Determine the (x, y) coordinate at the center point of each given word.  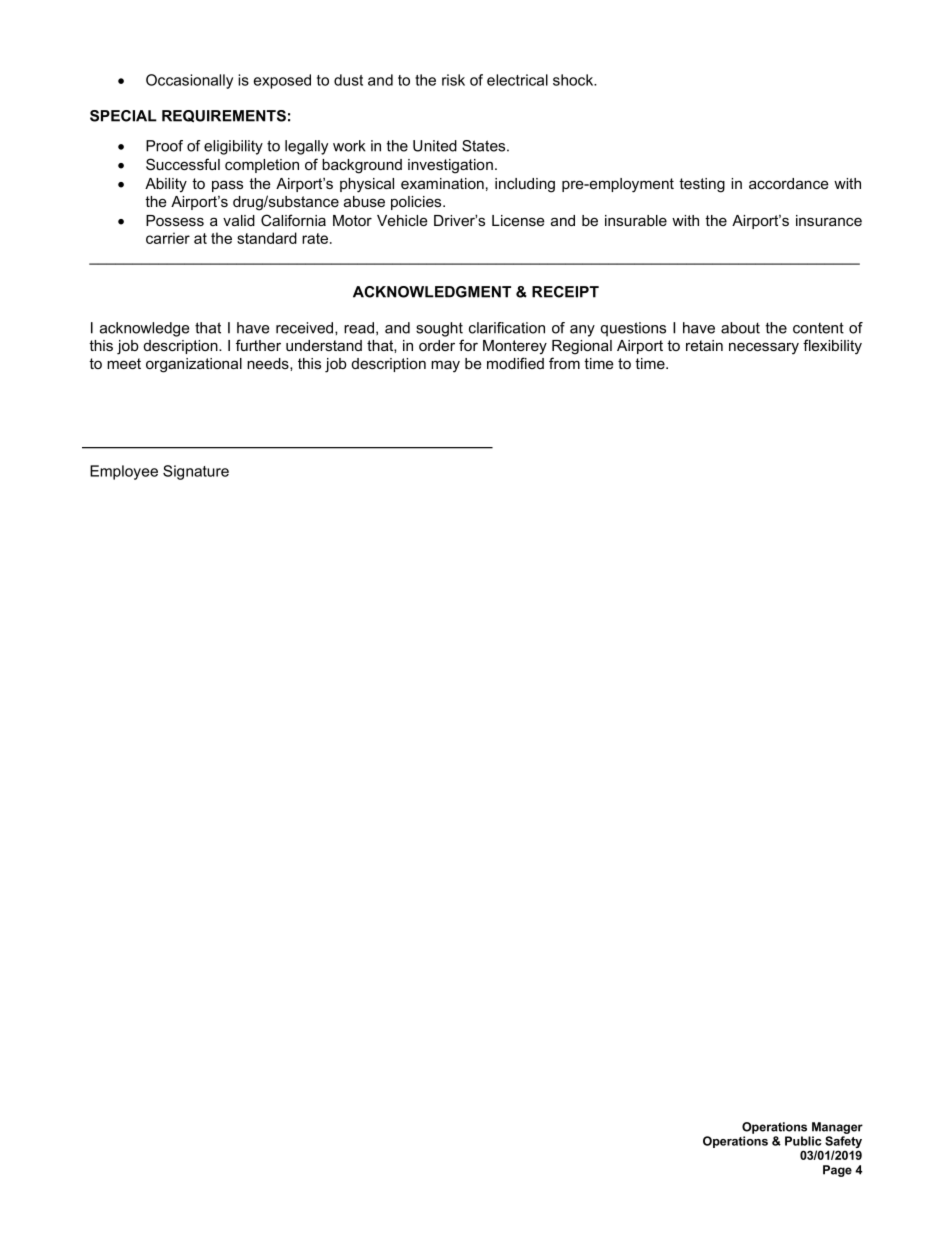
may (445, 366)
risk (453, 80)
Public (803, 1141)
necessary (764, 348)
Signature (196, 472)
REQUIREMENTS (224, 116)
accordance (789, 183)
